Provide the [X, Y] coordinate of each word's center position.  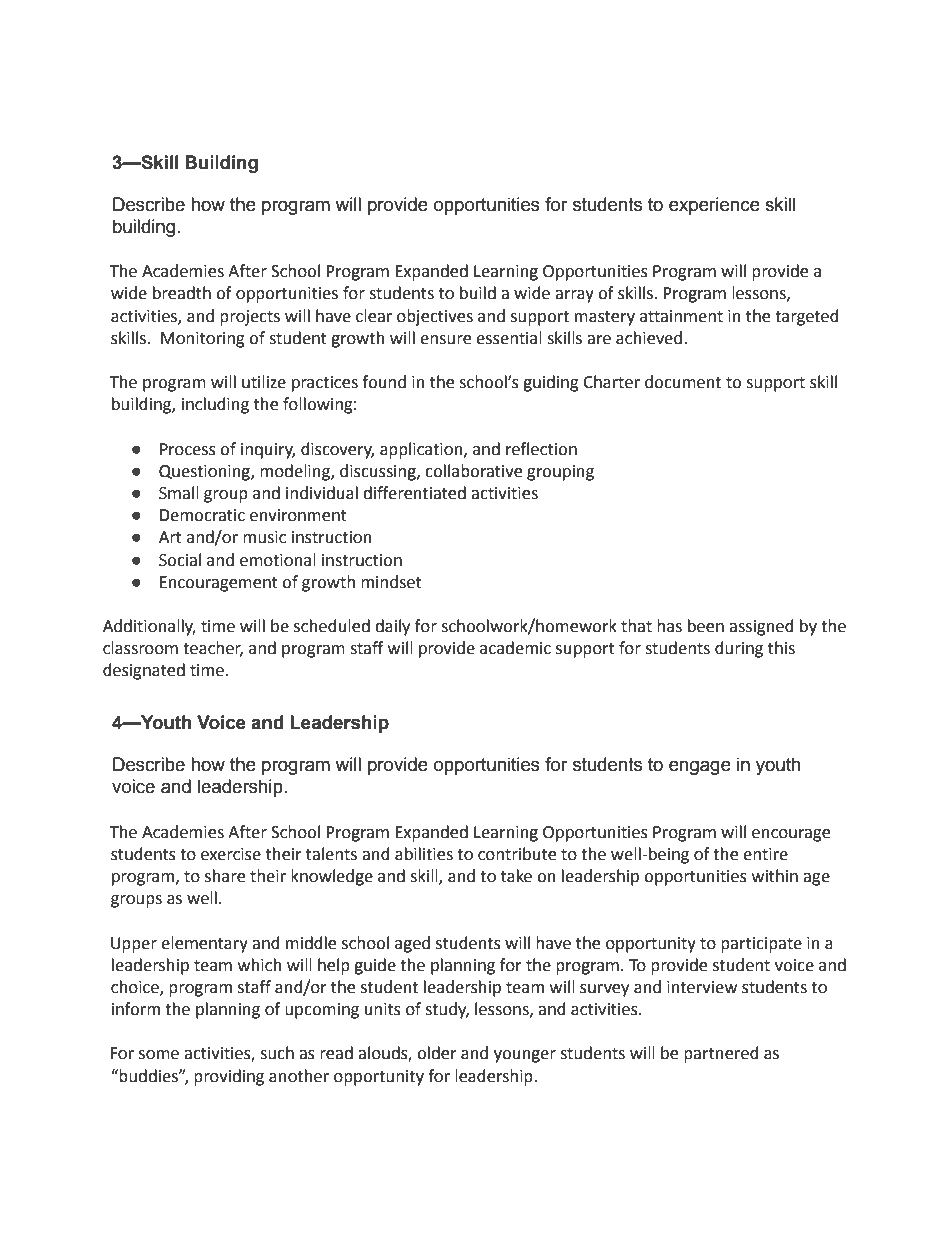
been [706, 626]
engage [700, 767]
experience [714, 206]
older [437, 1053]
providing [229, 1077]
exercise [231, 854]
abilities [424, 854]
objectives [435, 317]
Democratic [202, 515]
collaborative [473, 471]
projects [250, 318]
